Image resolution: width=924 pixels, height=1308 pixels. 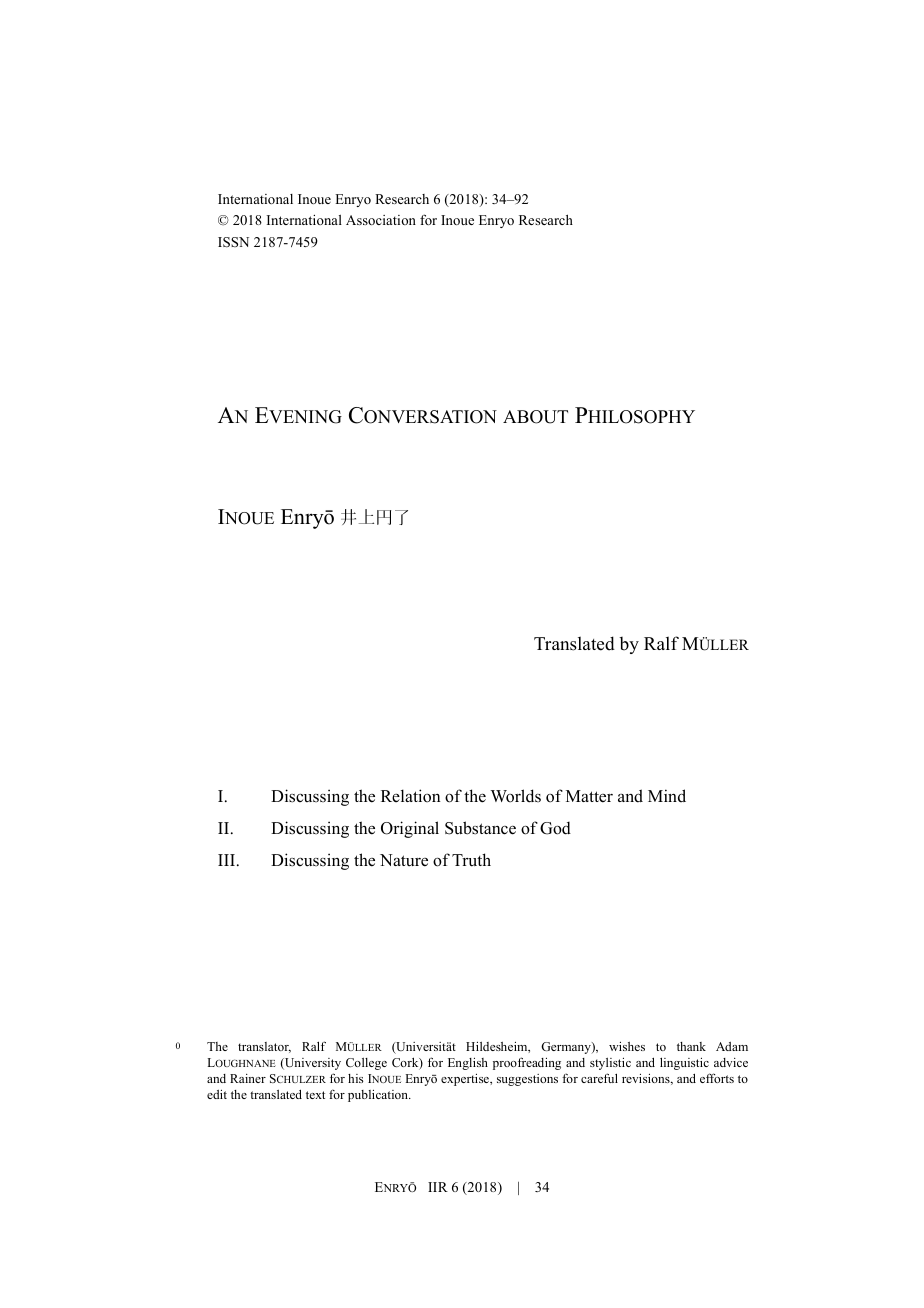 I want to click on Association, so click(x=381, y=220).
